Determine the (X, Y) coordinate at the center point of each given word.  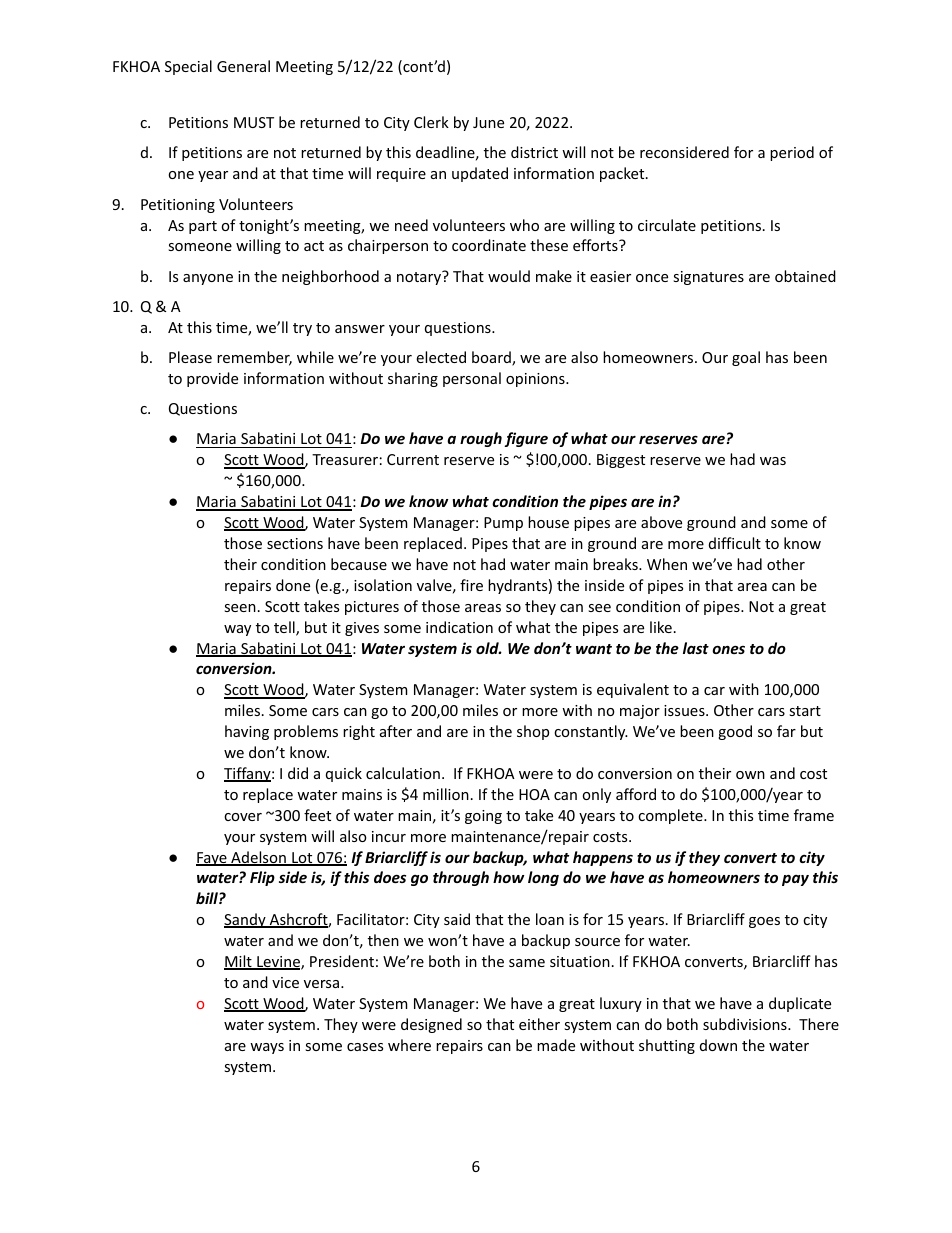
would (509, 276)
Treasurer (345, 459)
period (792, 153)
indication (459, 627)
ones (728, 650)
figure (526, 439)
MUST (254, 122)
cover (243, 817)
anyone (208, 279)
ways (267, 1048)
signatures (708, 278)
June (488, 122)
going (483, 817)
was (773, 461)
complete (671, 816)
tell (285, 628)
